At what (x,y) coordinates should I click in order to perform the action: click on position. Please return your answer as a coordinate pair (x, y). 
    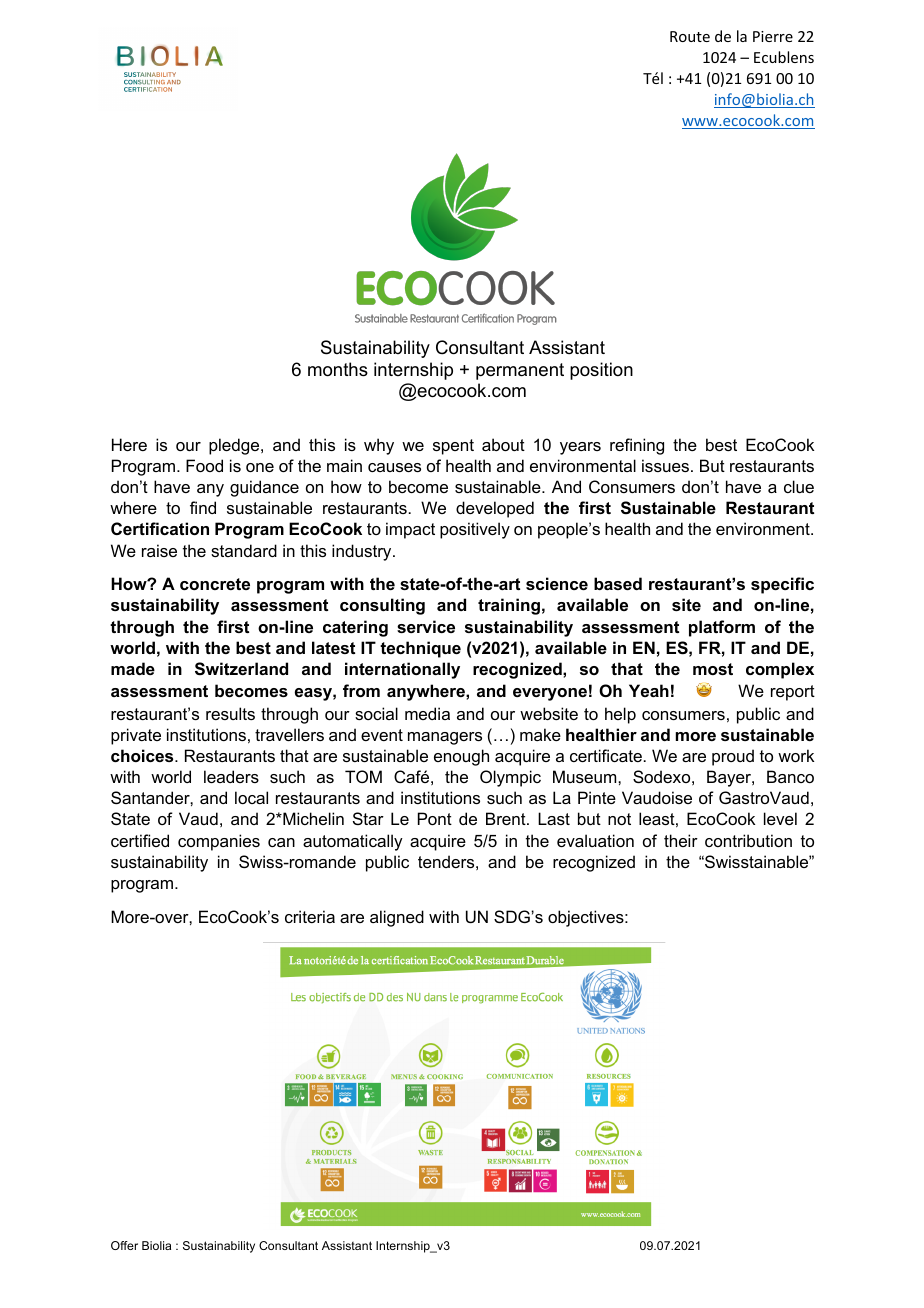
    Looking at the image, I should click on (601, 371).
